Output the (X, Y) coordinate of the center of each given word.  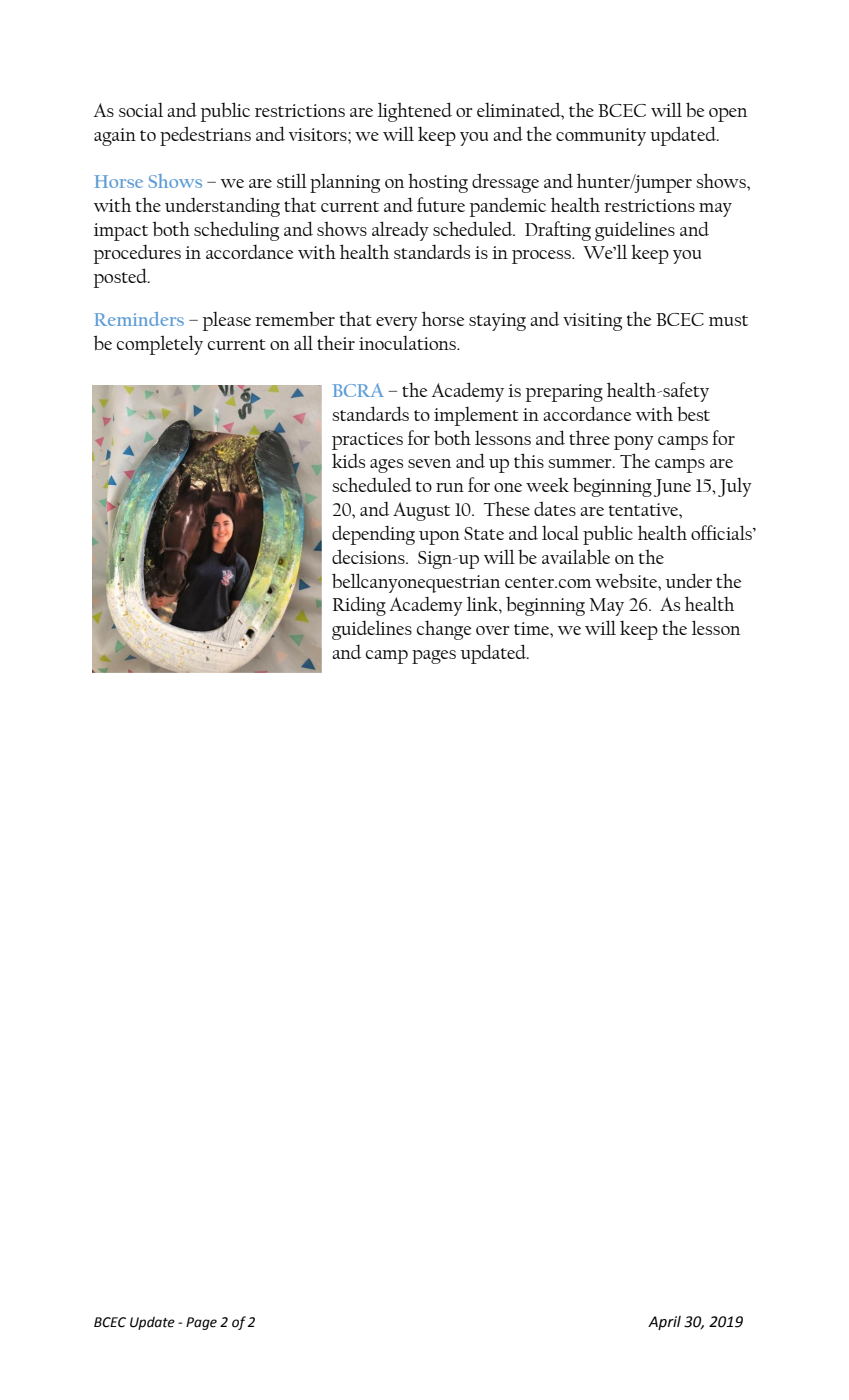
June (672, 488)
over (493, 630)
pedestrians (205, 136)
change (444, 630)
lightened (415, 112)
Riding (359, 606)
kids (348, 460)
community (601, 137)
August (421, 511)
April (664, 1323)
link (483, 603)
